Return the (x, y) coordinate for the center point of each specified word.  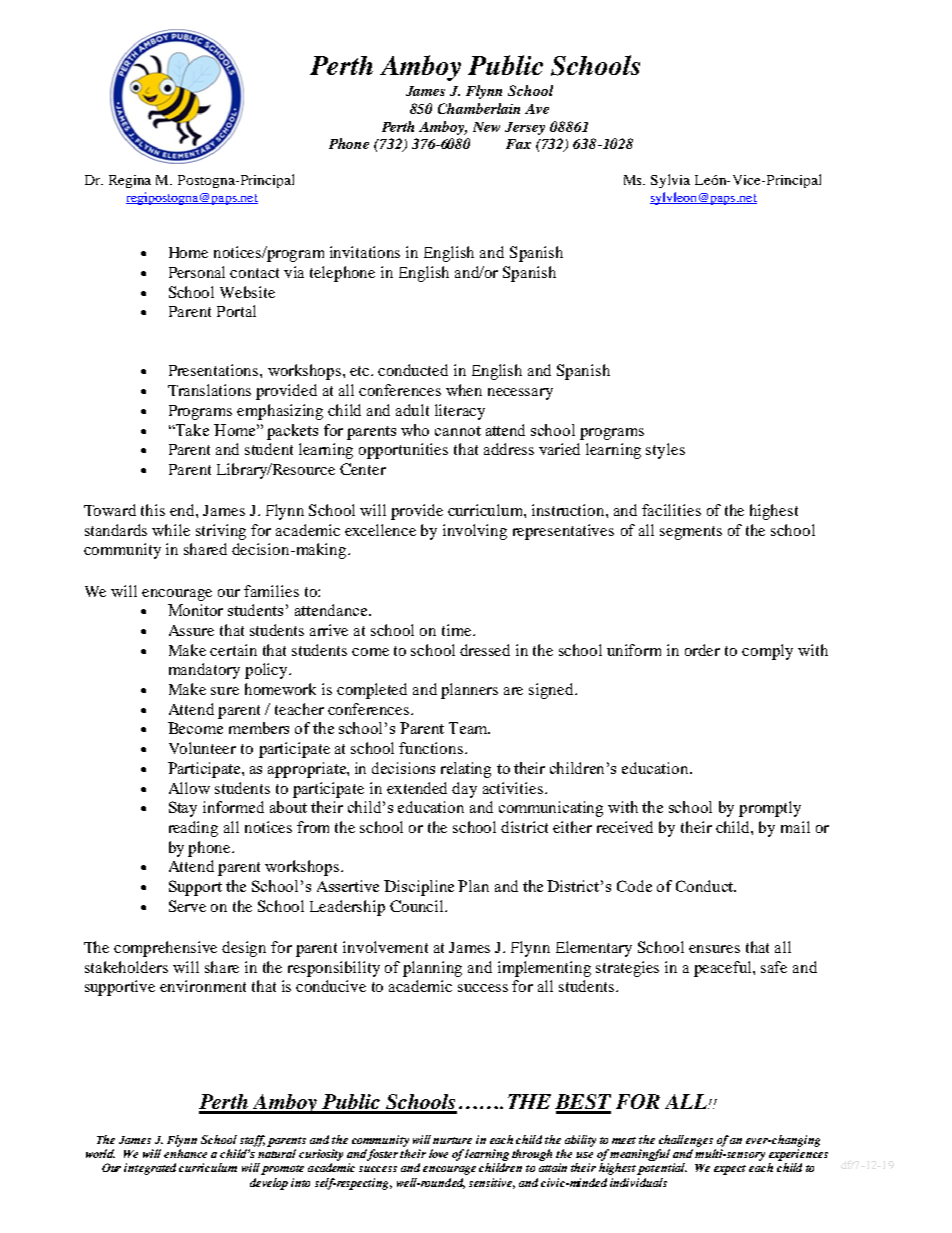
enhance (185, 1153)
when (464, 390)
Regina (130, 181)
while (171, 530)
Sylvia (670, 181)
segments (691, 533)
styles (665, 451)
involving (475, 532)
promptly (770, 809)
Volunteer (202, 748)
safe (774, 967)
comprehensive (165, 949)
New (486, 127)
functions (432, 748)
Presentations (215, 370)
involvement (385, 947)
